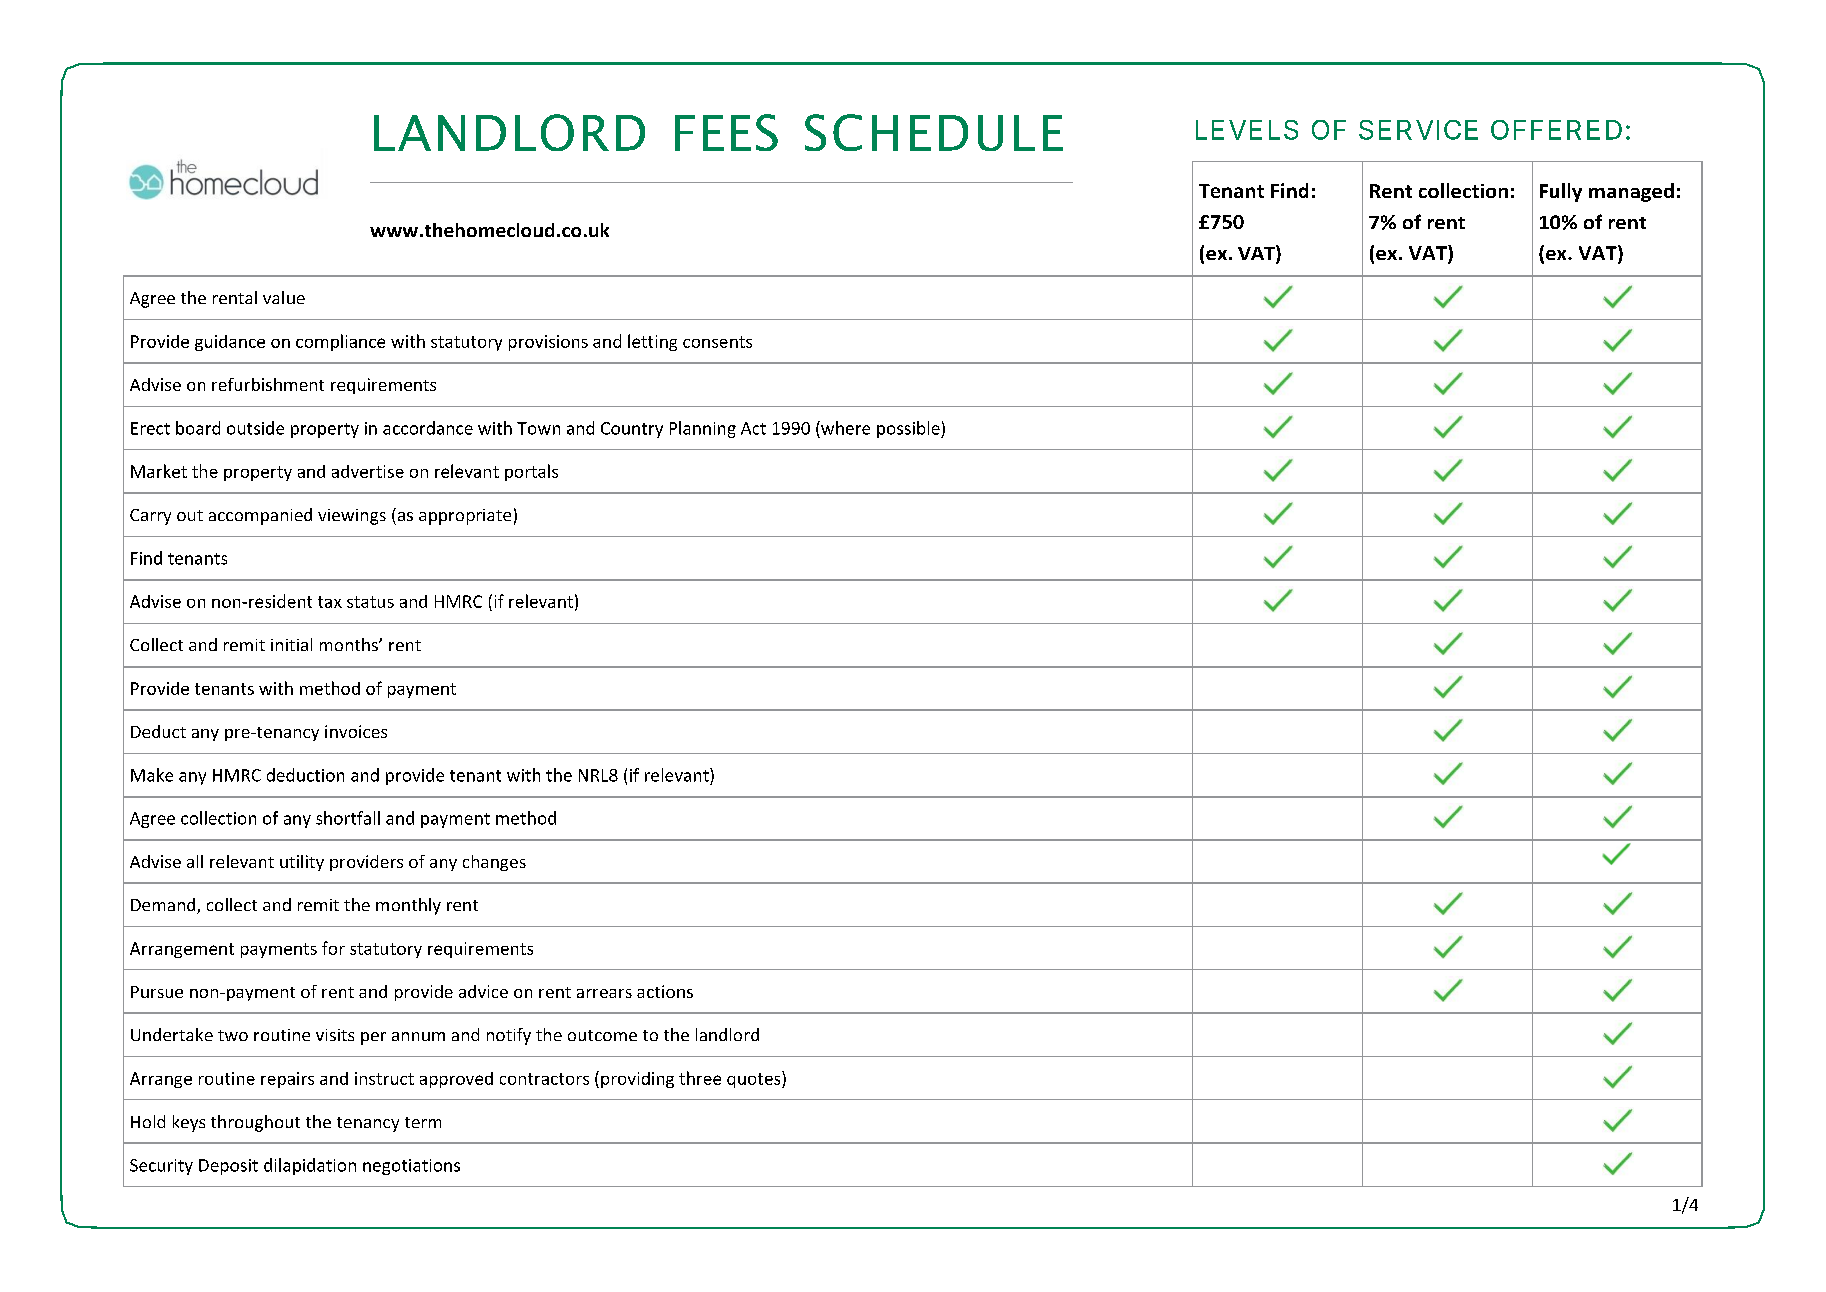  What do you see at coordinates (333, 948) in the screenshot?
I see `for` at bounding box center [333, 948].
